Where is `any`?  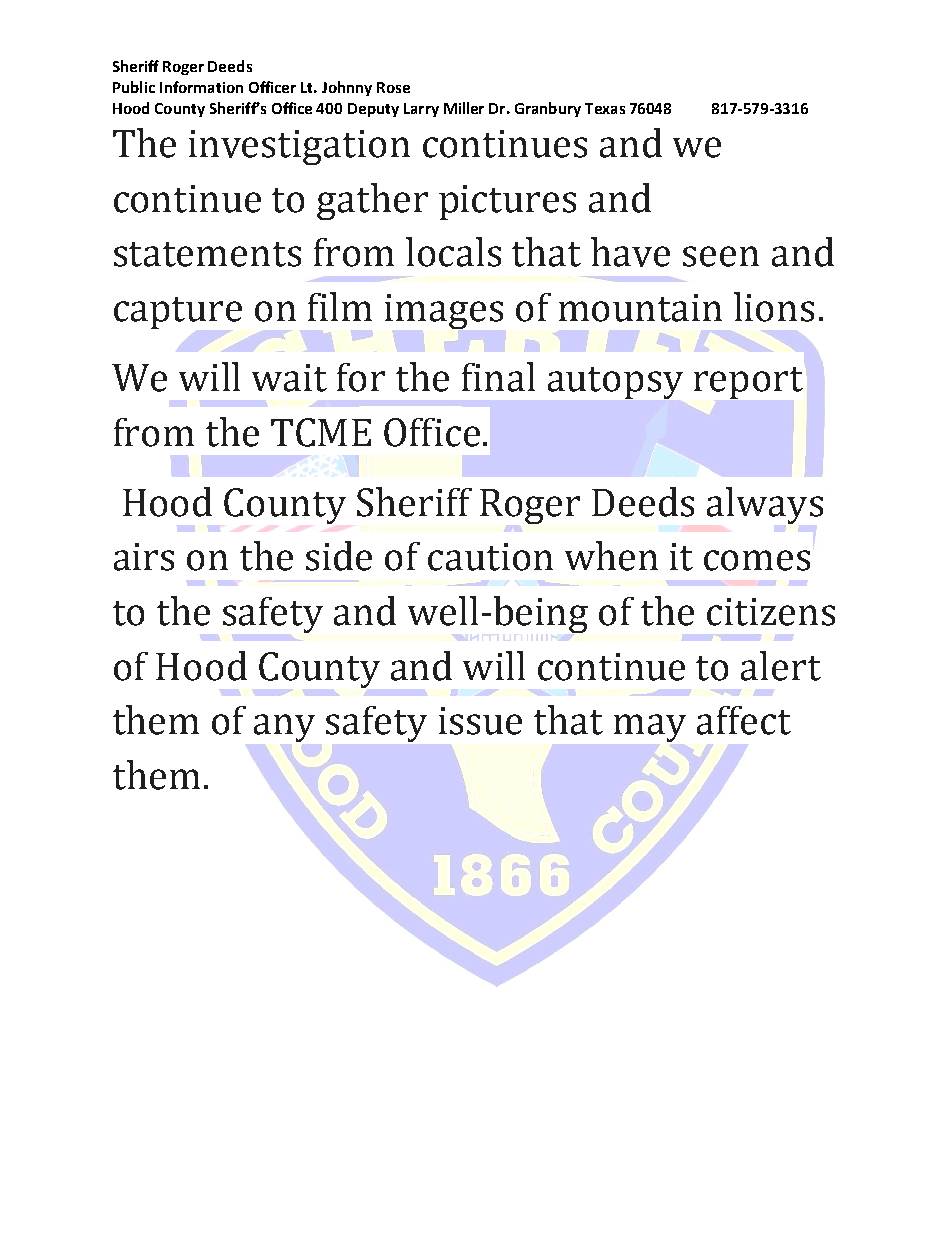 any is located at coordinates (284, 729).
